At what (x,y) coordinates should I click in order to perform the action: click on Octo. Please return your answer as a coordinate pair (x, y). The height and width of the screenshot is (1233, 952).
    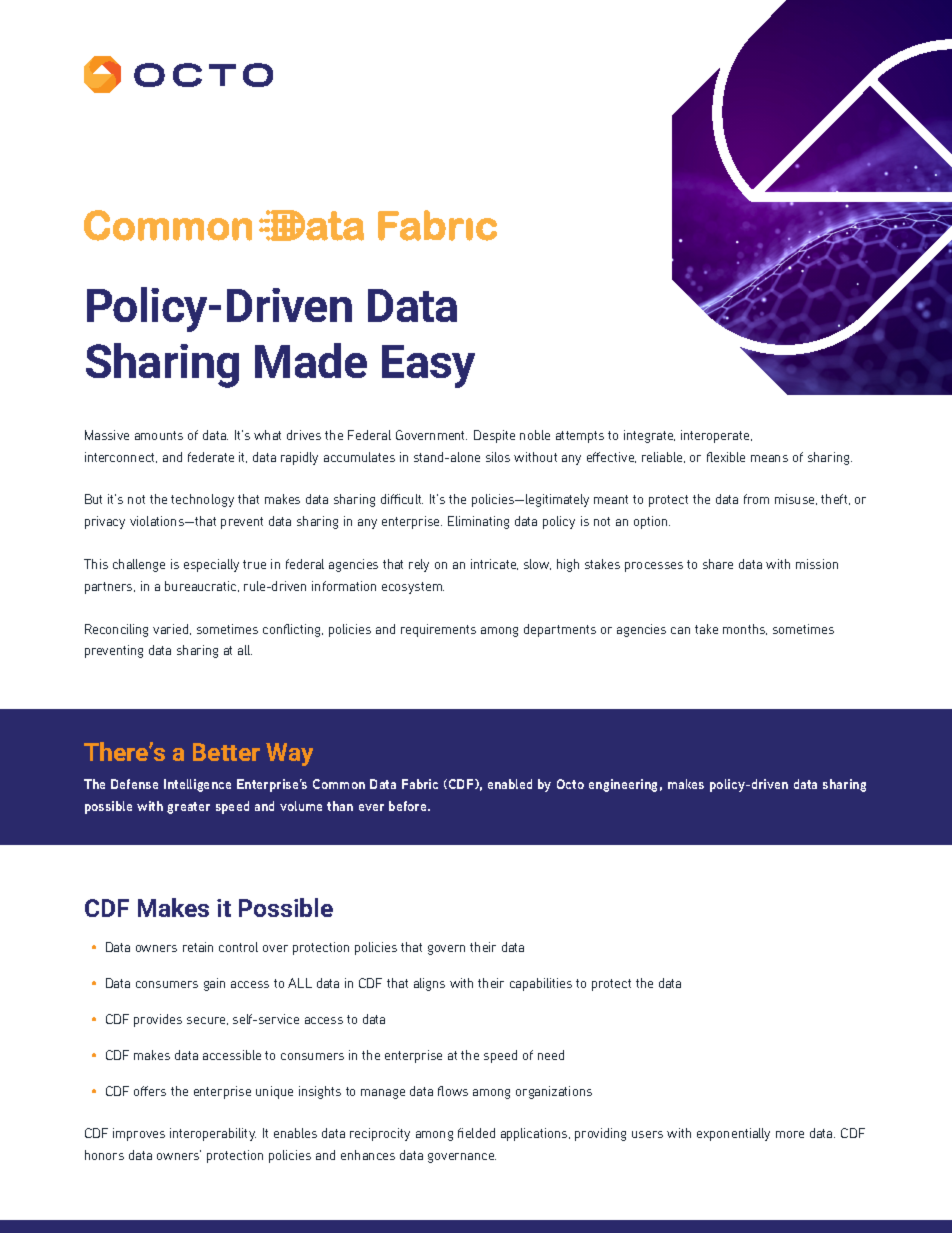
    Looking at the image, I should click on (570, 784).
